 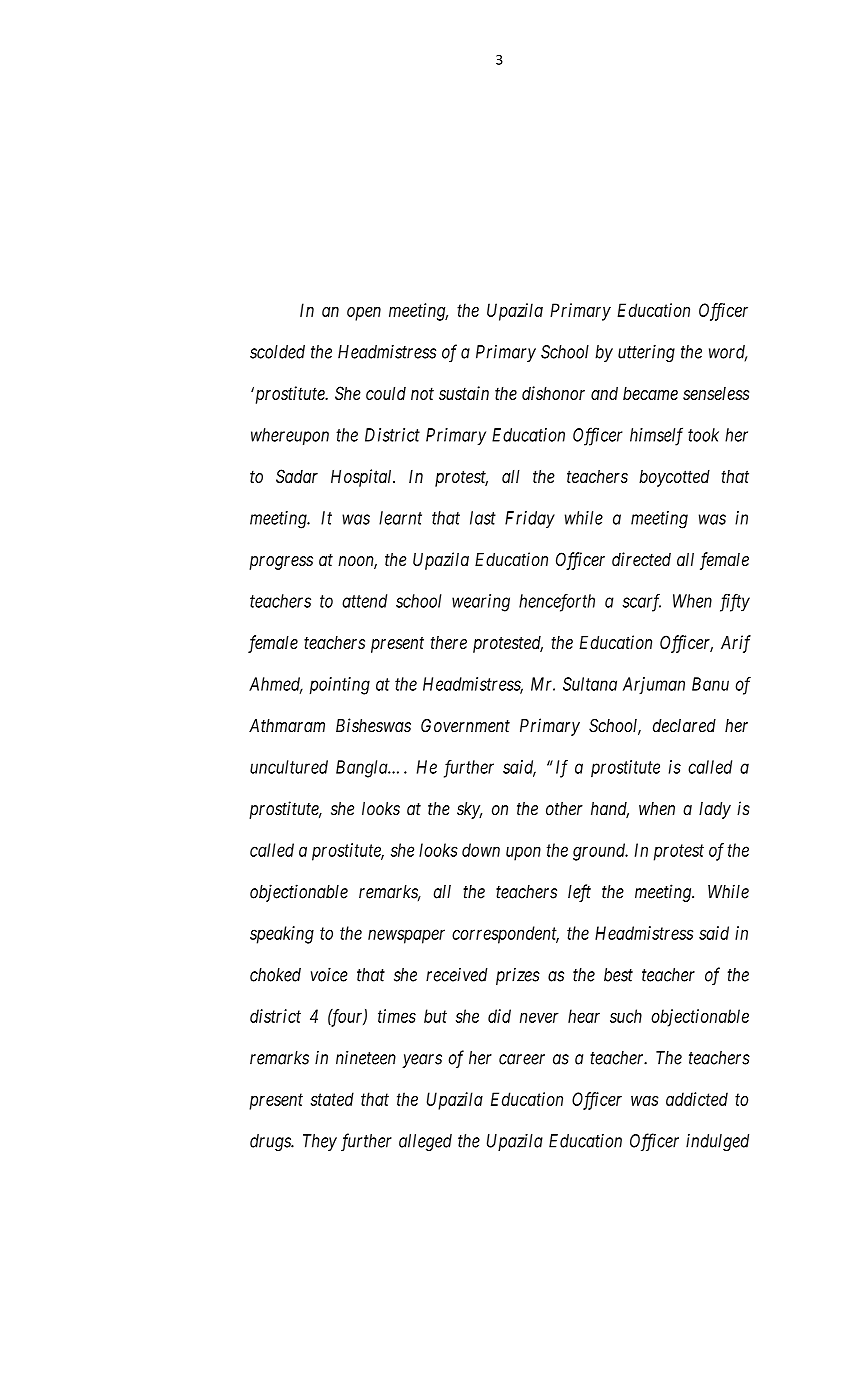 I want to click on declared, so click(x=684, y=726).
